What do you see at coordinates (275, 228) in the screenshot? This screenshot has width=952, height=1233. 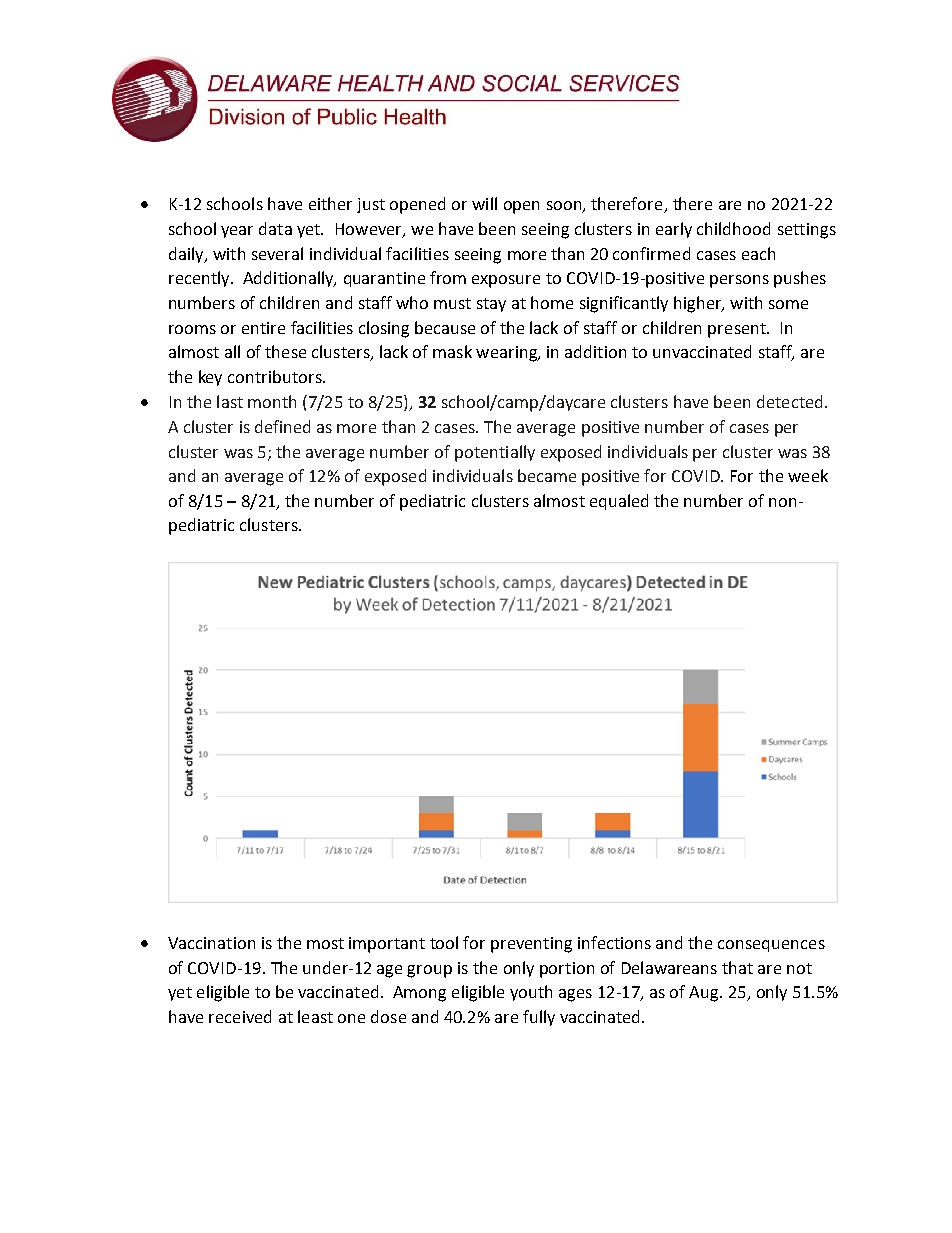 I see `data` at bounding box center [275, 228].
